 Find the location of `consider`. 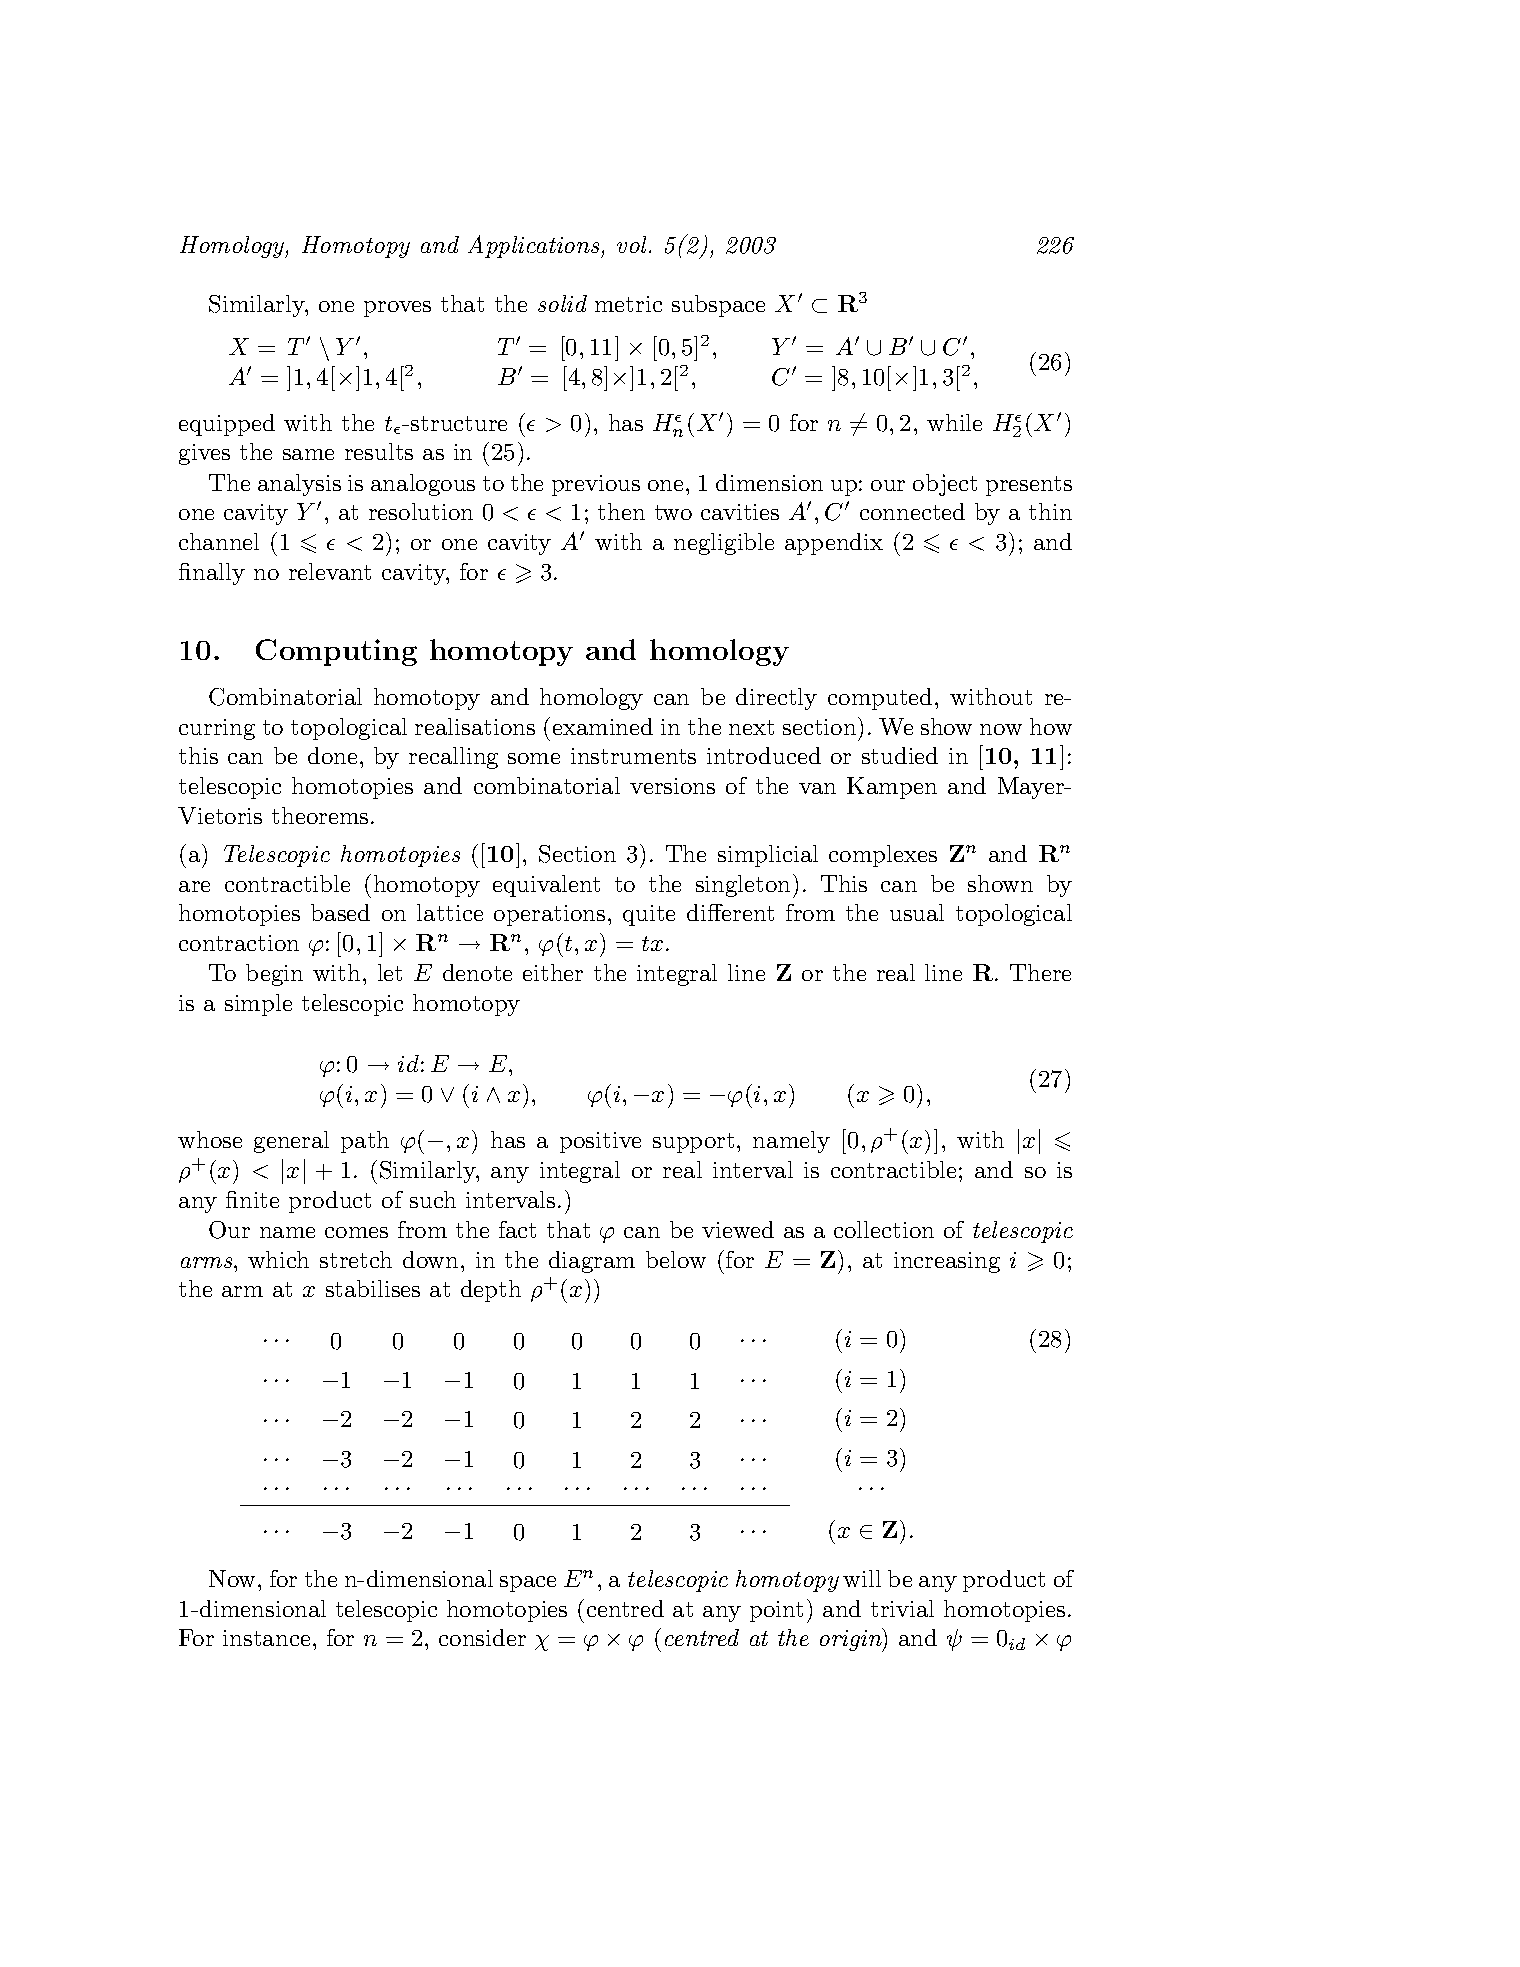

consider is located at coordinates (482, 1637).
